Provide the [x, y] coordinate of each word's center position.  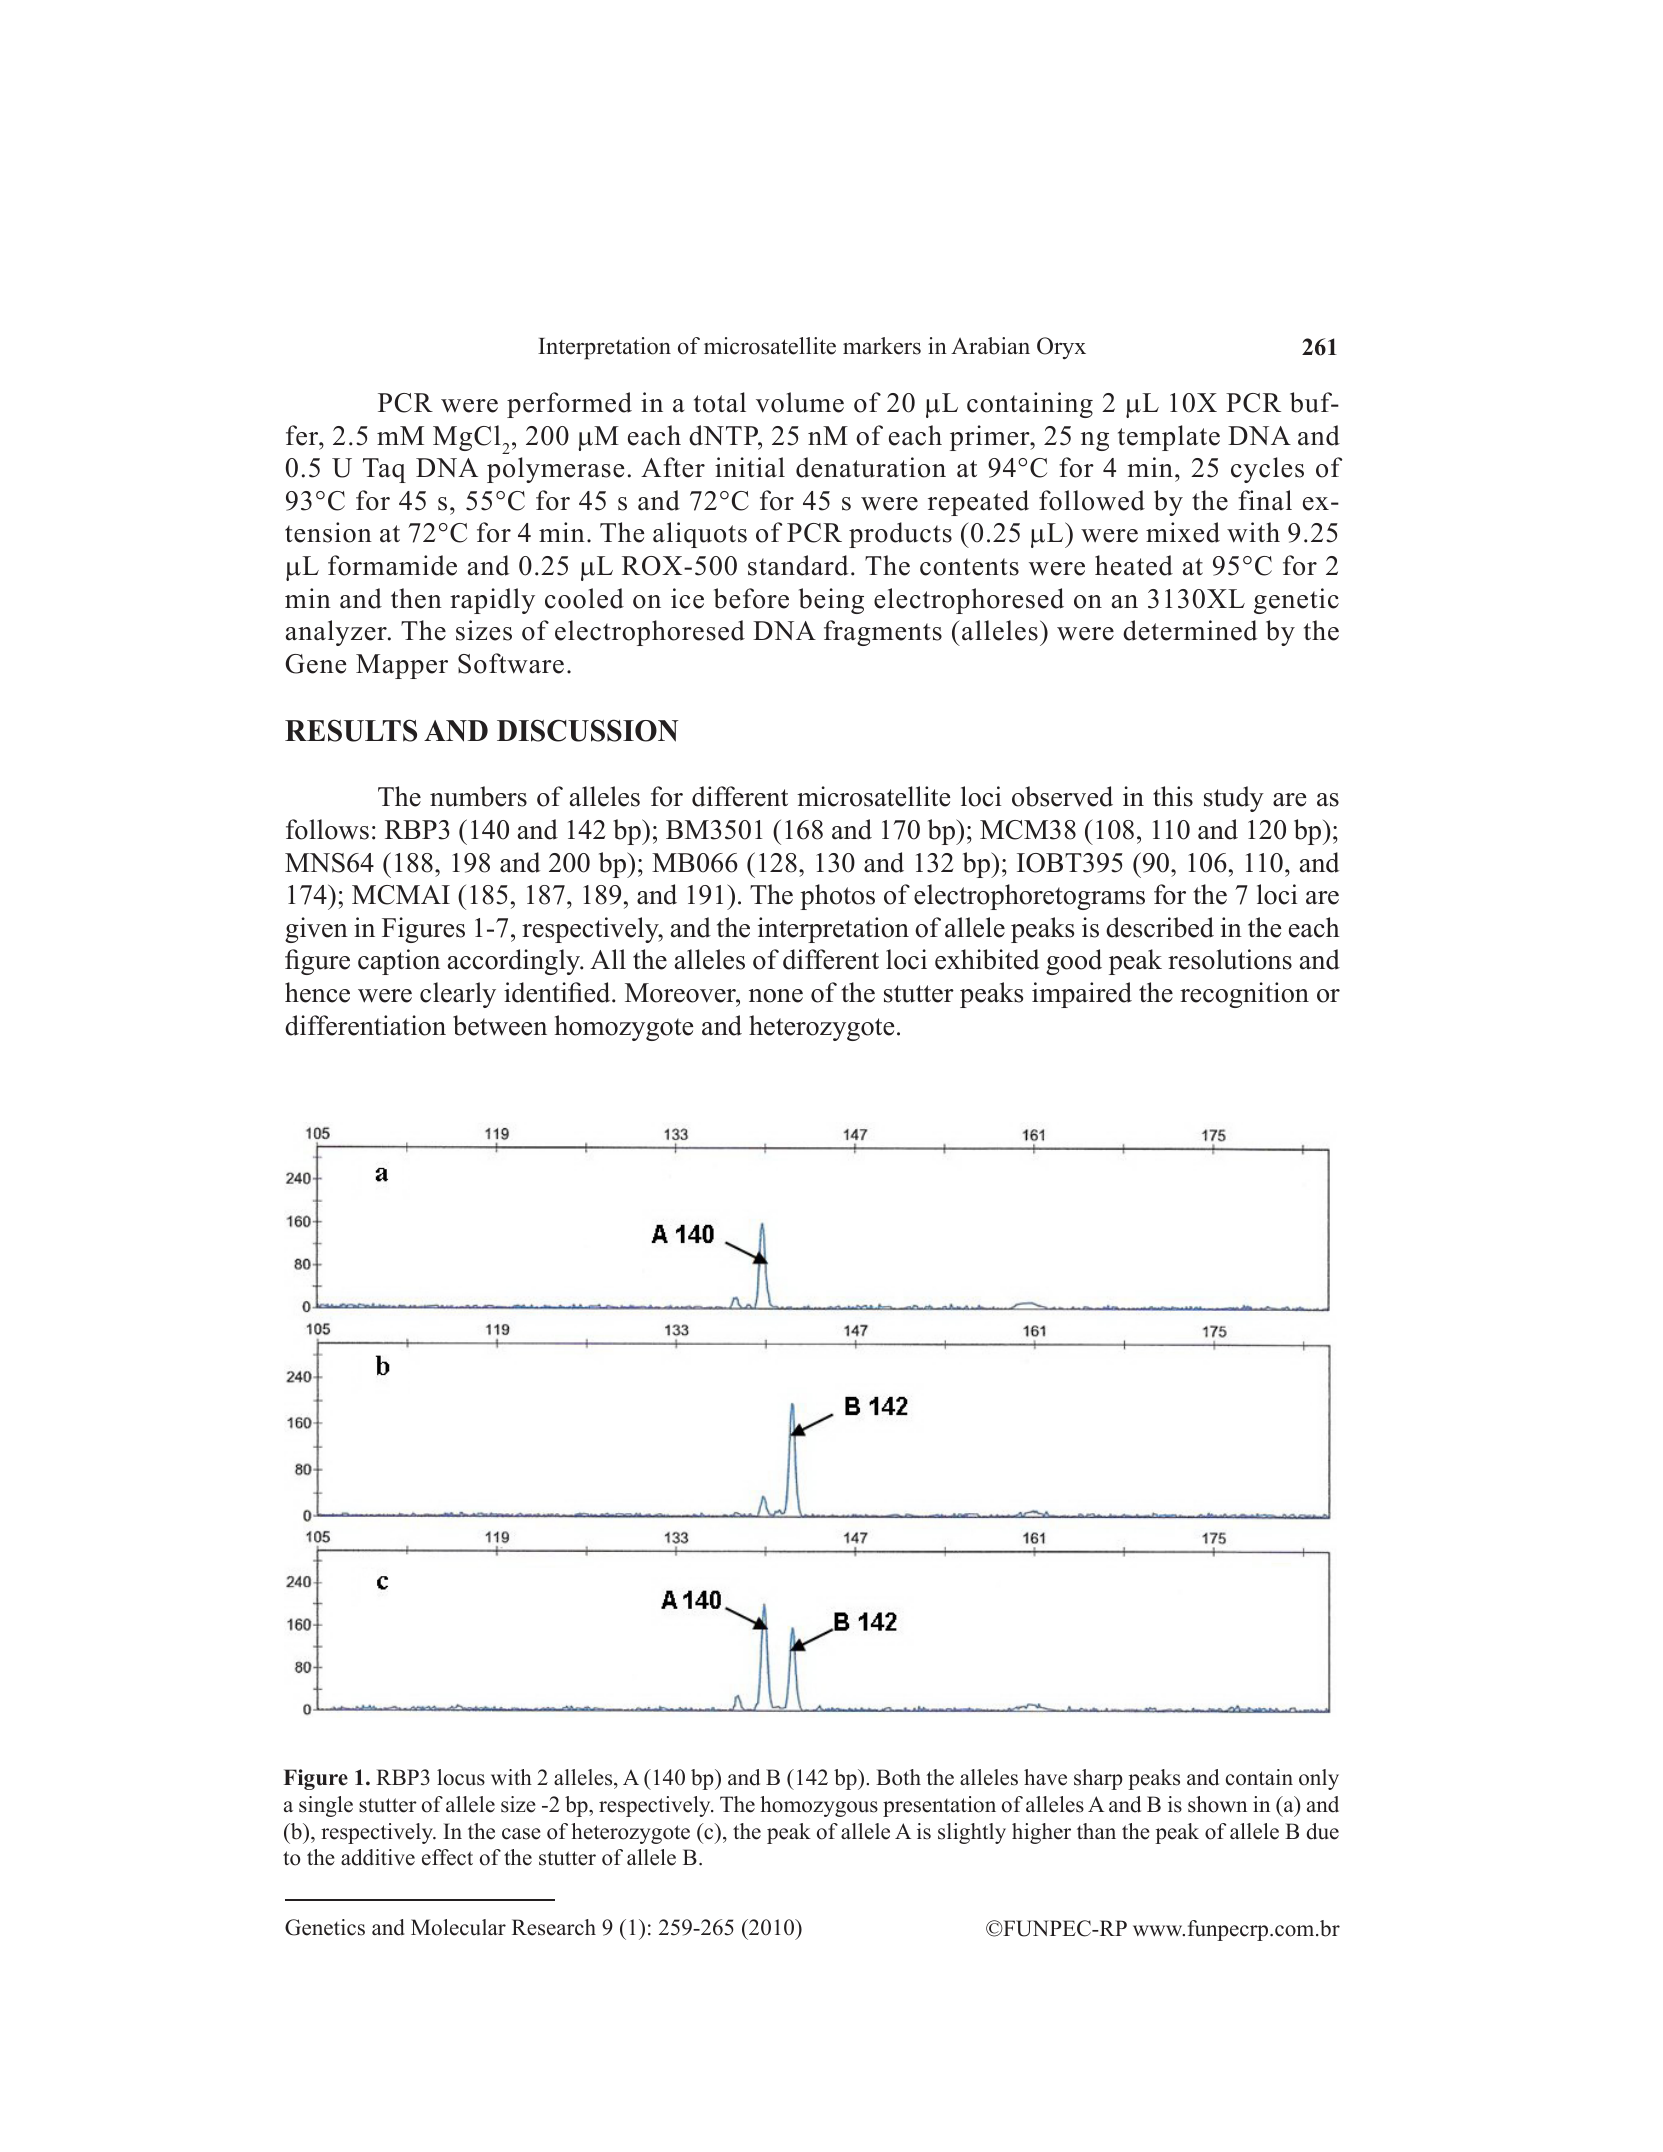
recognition [1244, 995]
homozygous [819, 1806]
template [1169, 438]
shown [1217, 1804]
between [500, 1025]
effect [447, 1857]
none [776, 996]
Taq [384, 470]
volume [800, 402]
